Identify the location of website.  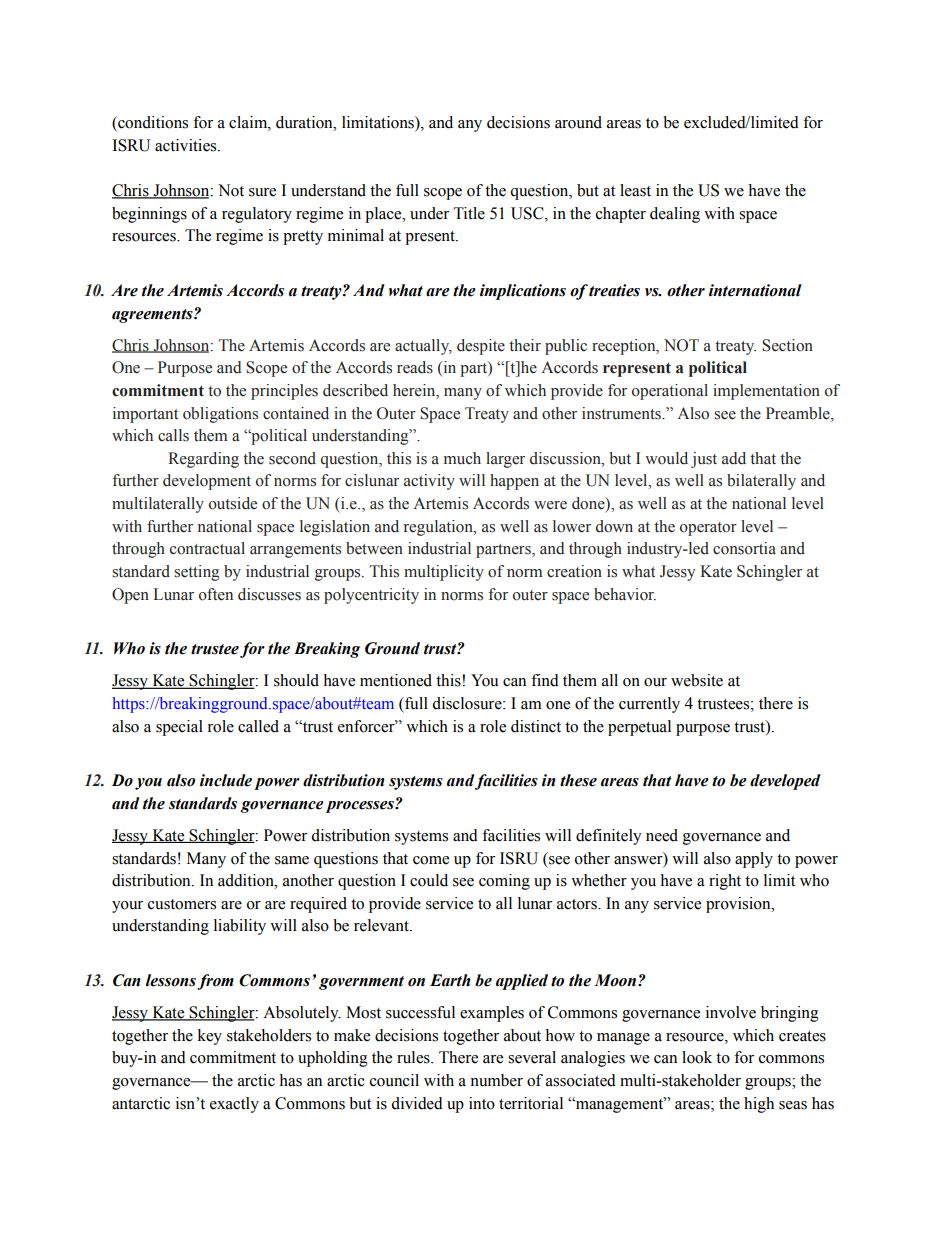
(697, 680).
